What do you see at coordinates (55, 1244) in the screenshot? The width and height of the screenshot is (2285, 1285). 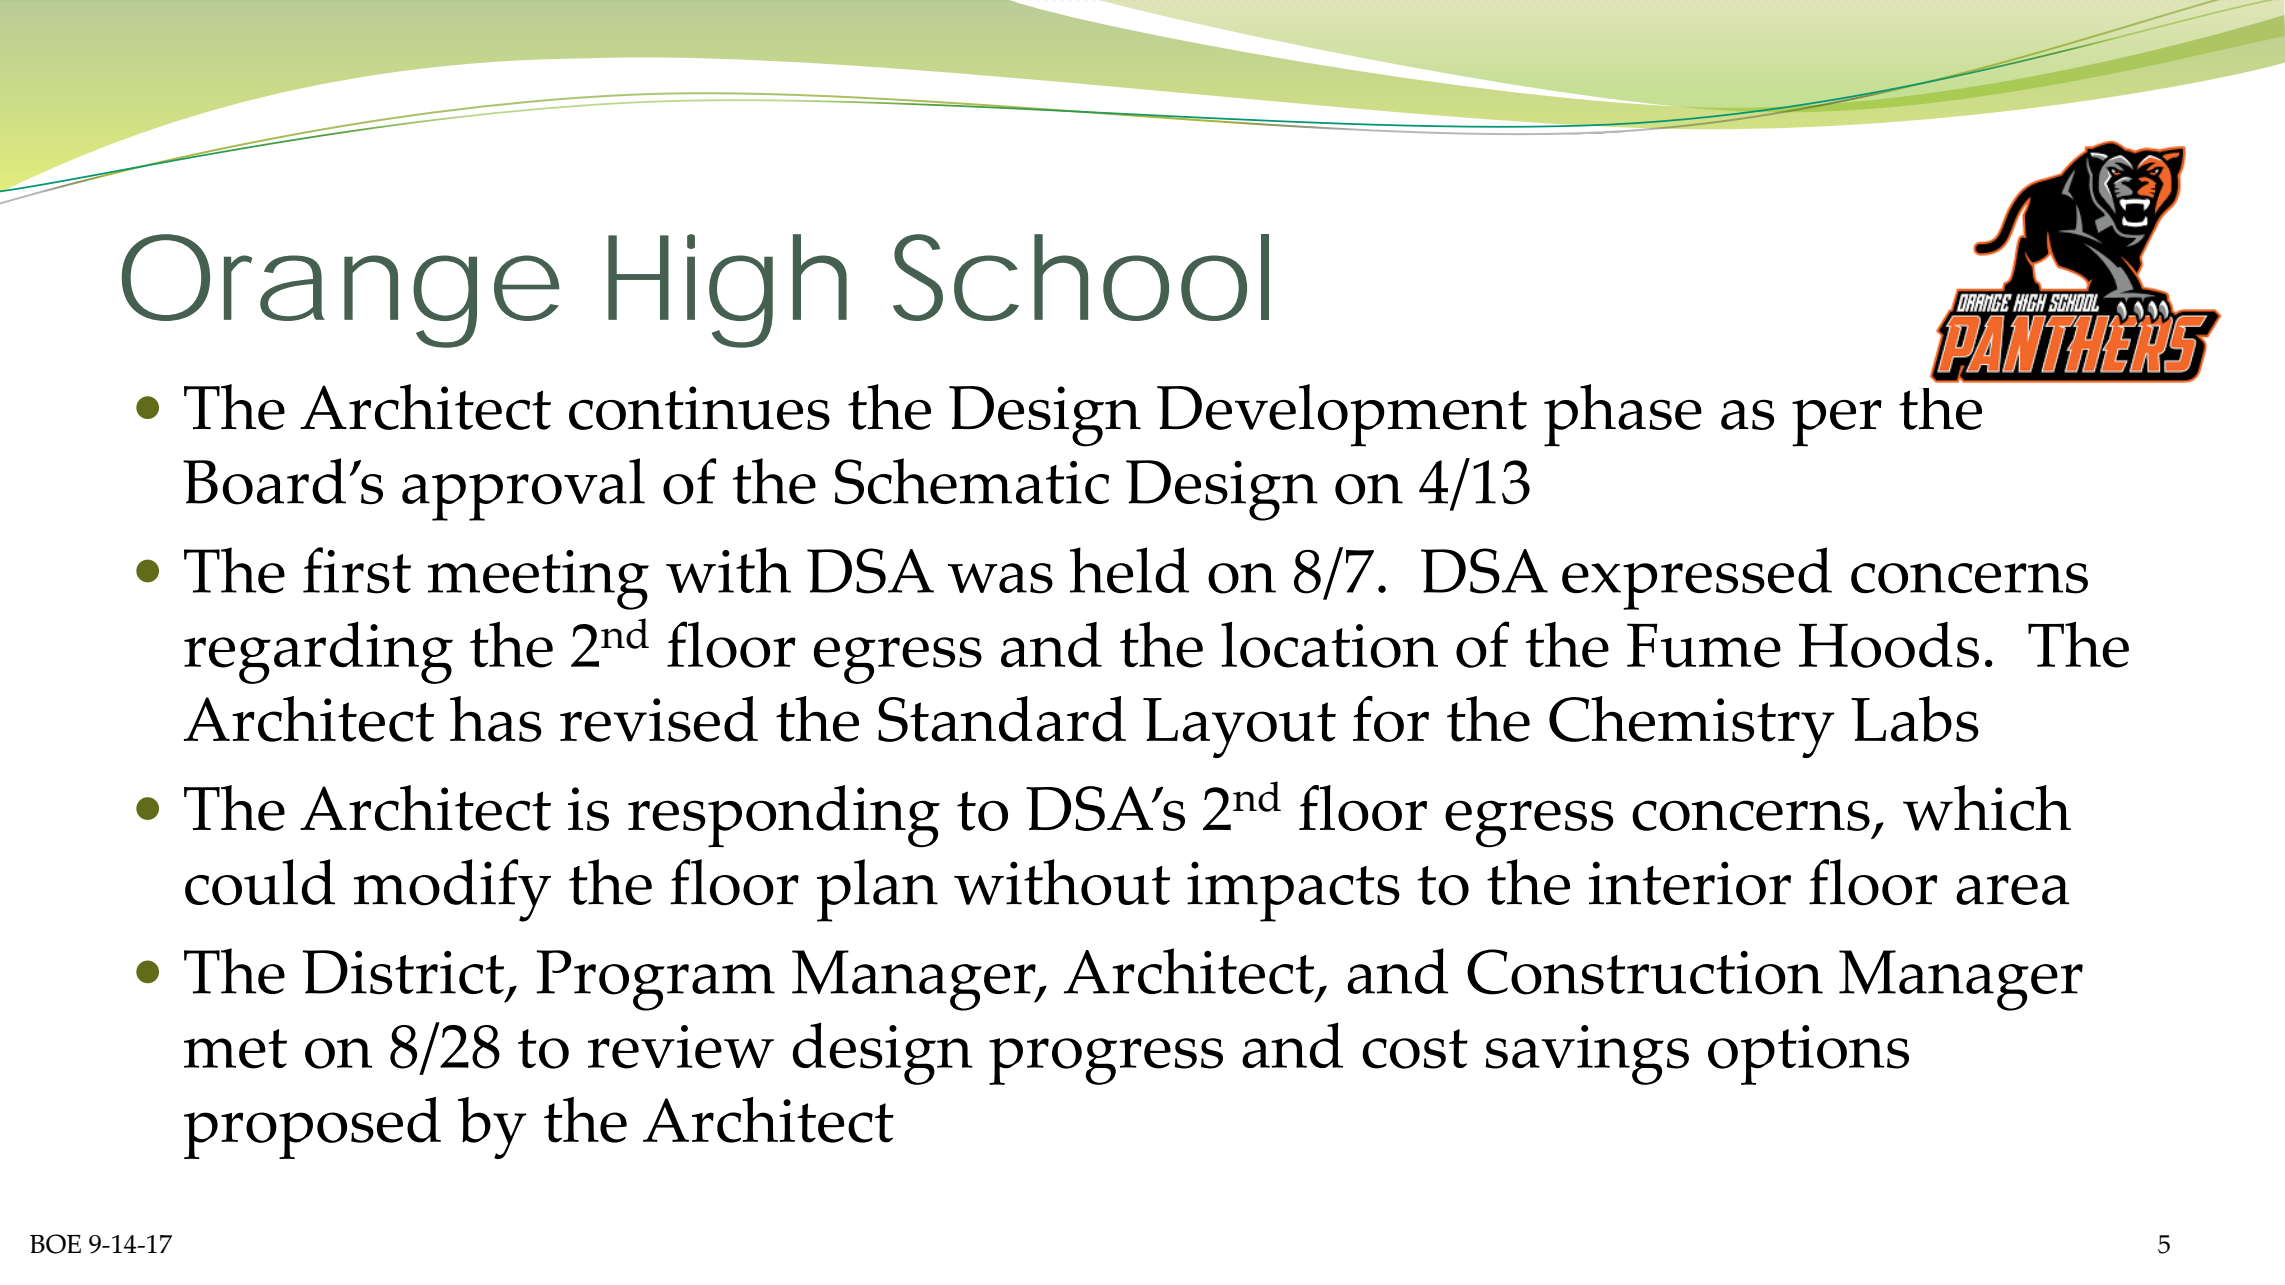 I see `BOE` at bounding box center [55, 1244].
